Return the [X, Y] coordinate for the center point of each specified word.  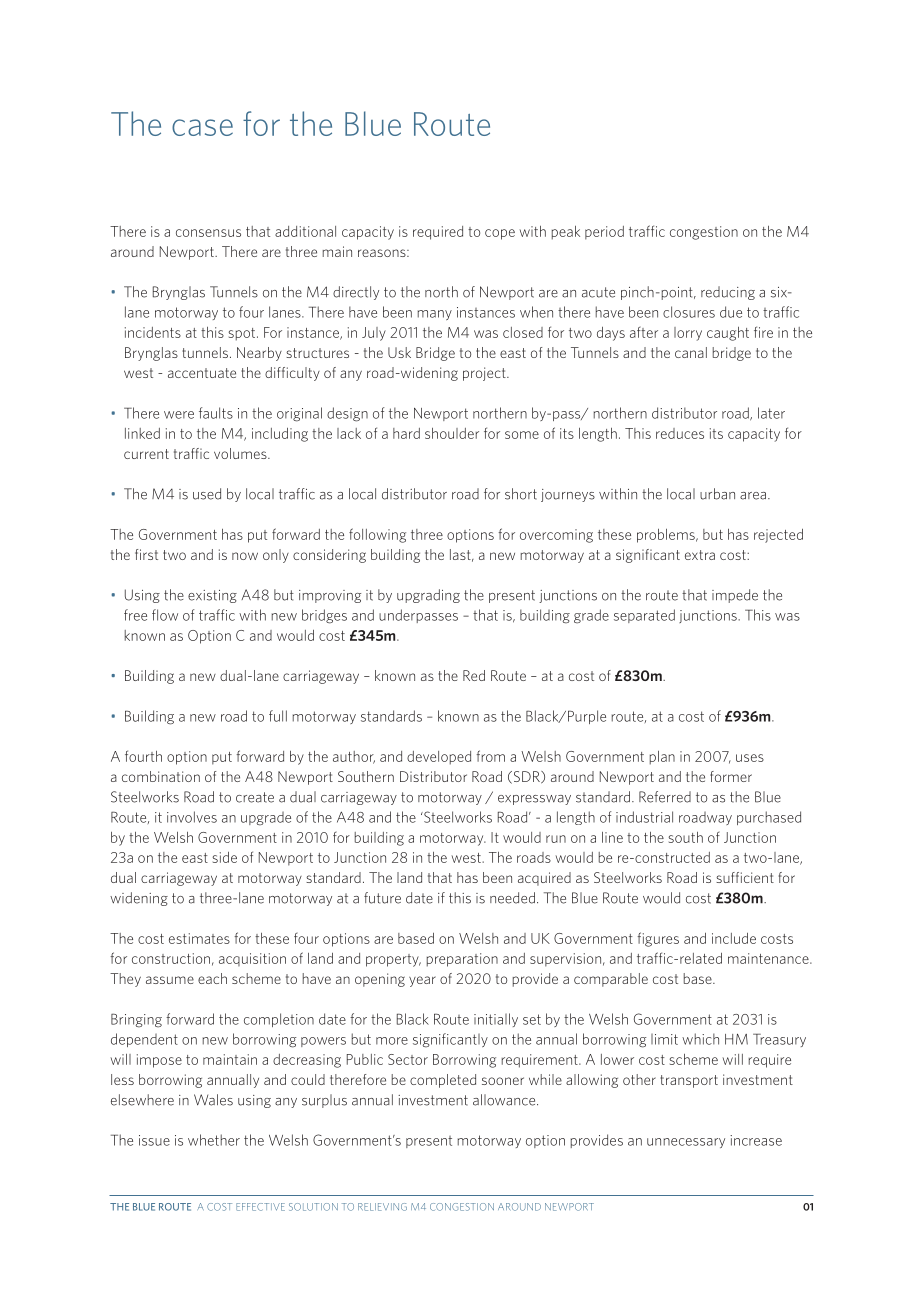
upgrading [428, 596]
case [202, 127]
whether [214, 1140]
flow [165, 615]
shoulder [452, 433]
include [734, 938]
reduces [680, 433]
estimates [199, 938]
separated [644, 616]
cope [500, 234]
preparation [462, 960]
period [604, 233]
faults [216, 413]
